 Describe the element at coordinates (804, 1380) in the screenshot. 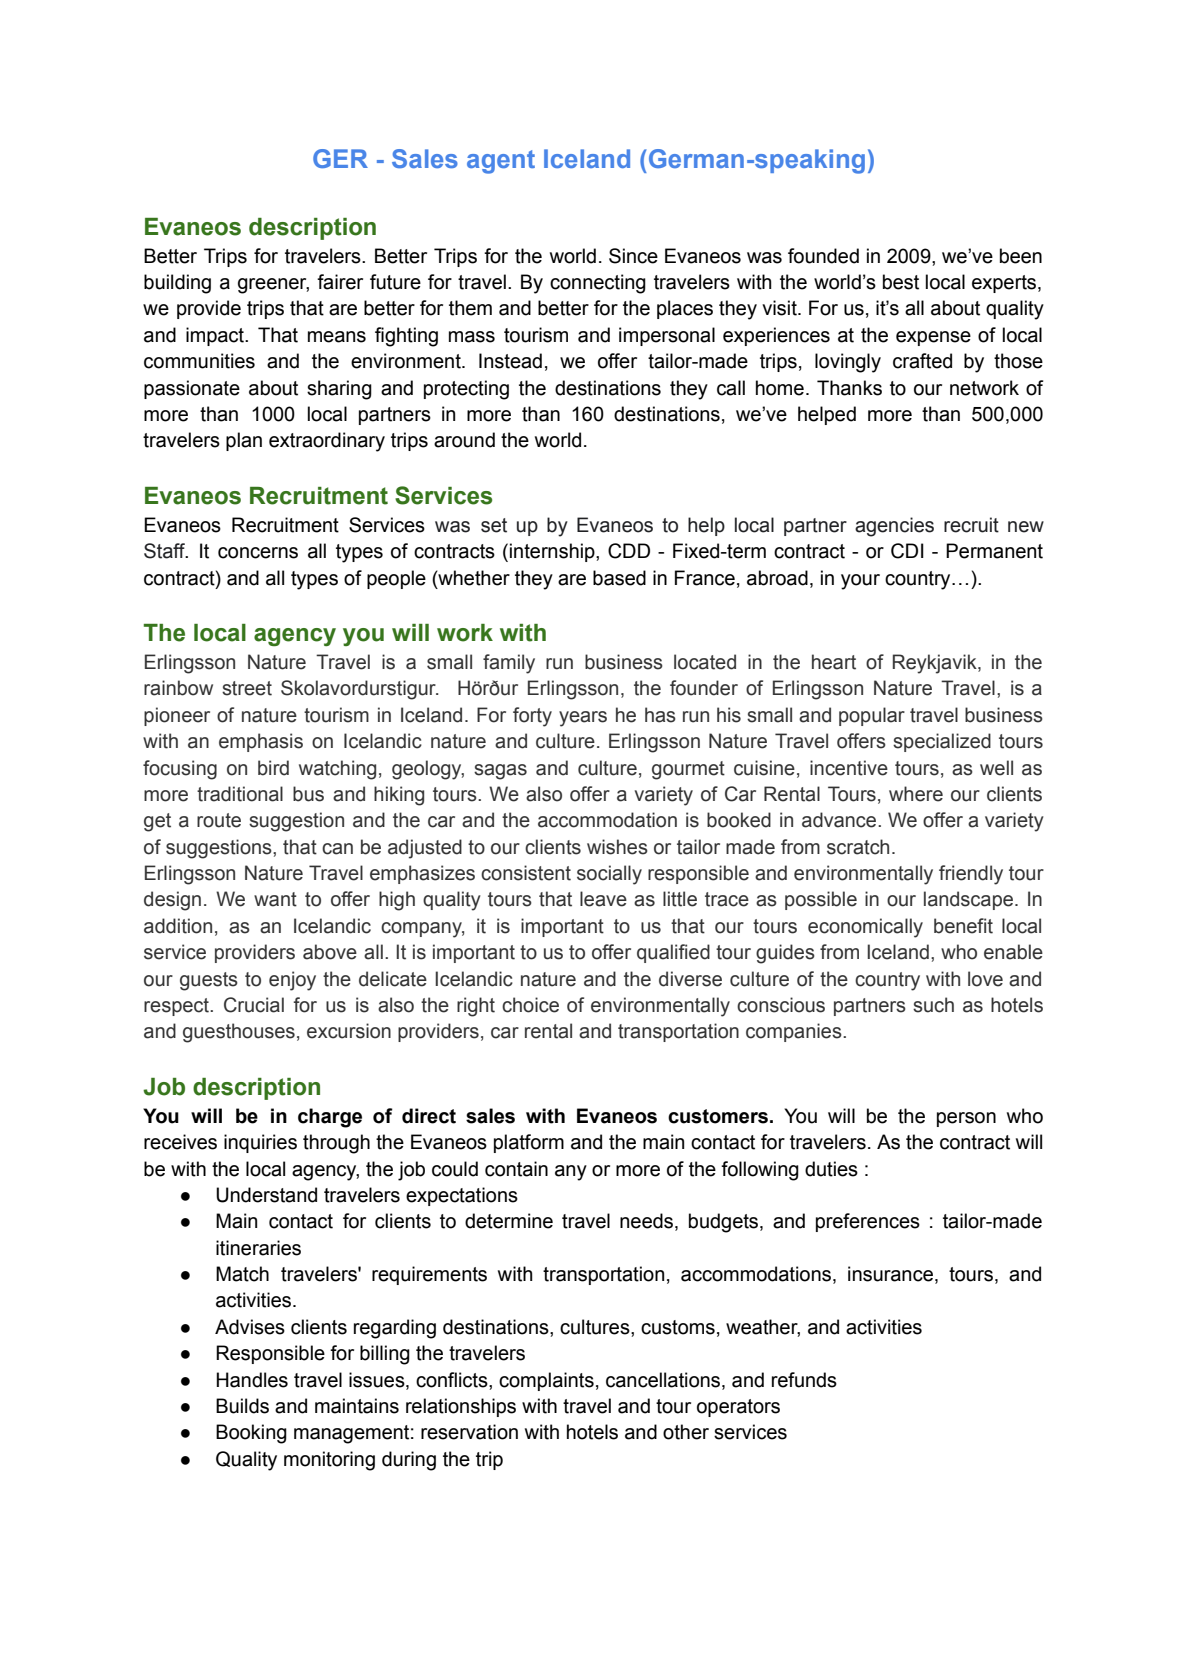

I see `refunds` at that location.
